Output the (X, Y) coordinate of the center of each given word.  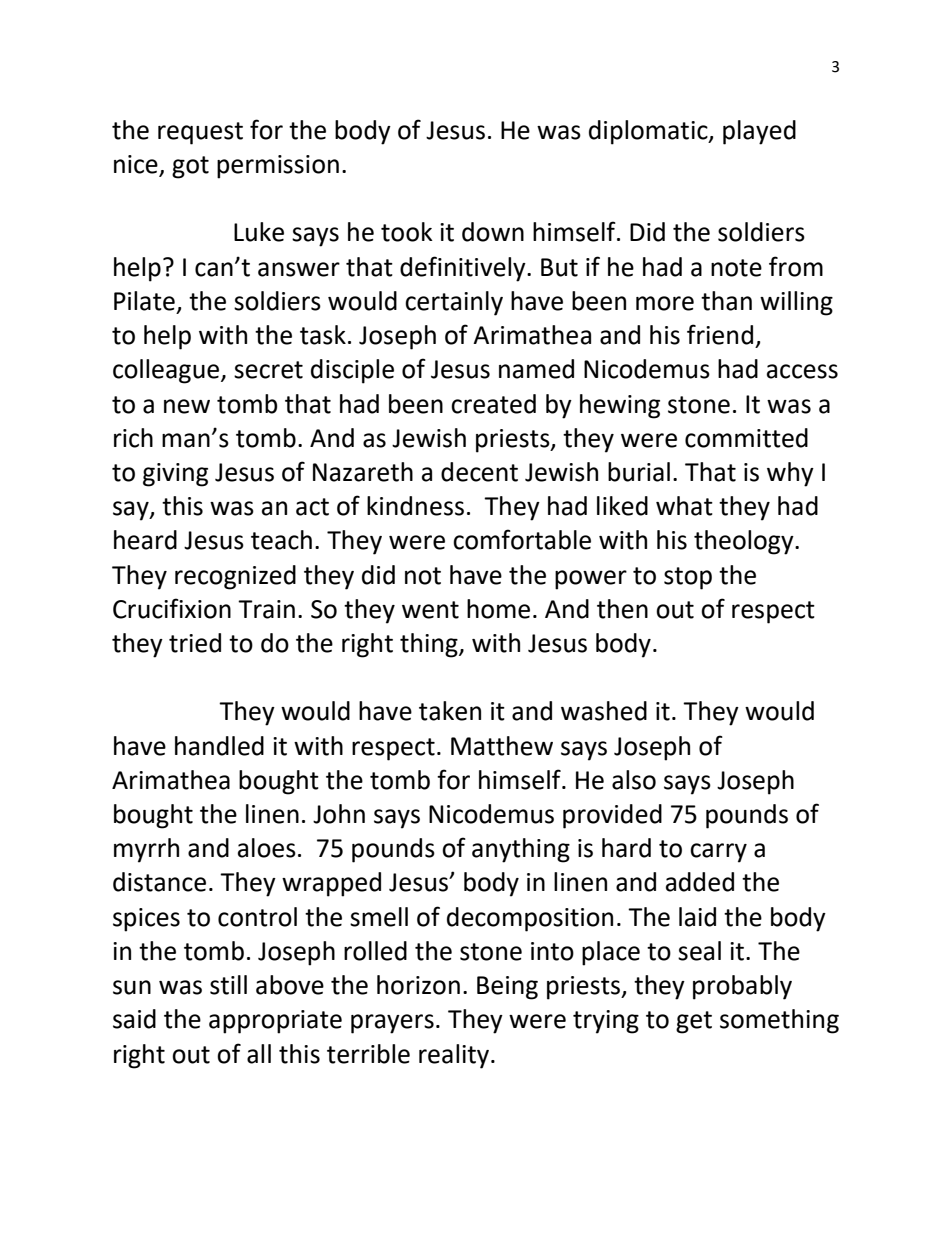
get (694, 1022)
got (190, 167)
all (259, 1054)
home (498, 609)
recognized (235, 577)
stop (688, 578)
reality (455, 1056)
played (759, 132)
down (493, 232)
